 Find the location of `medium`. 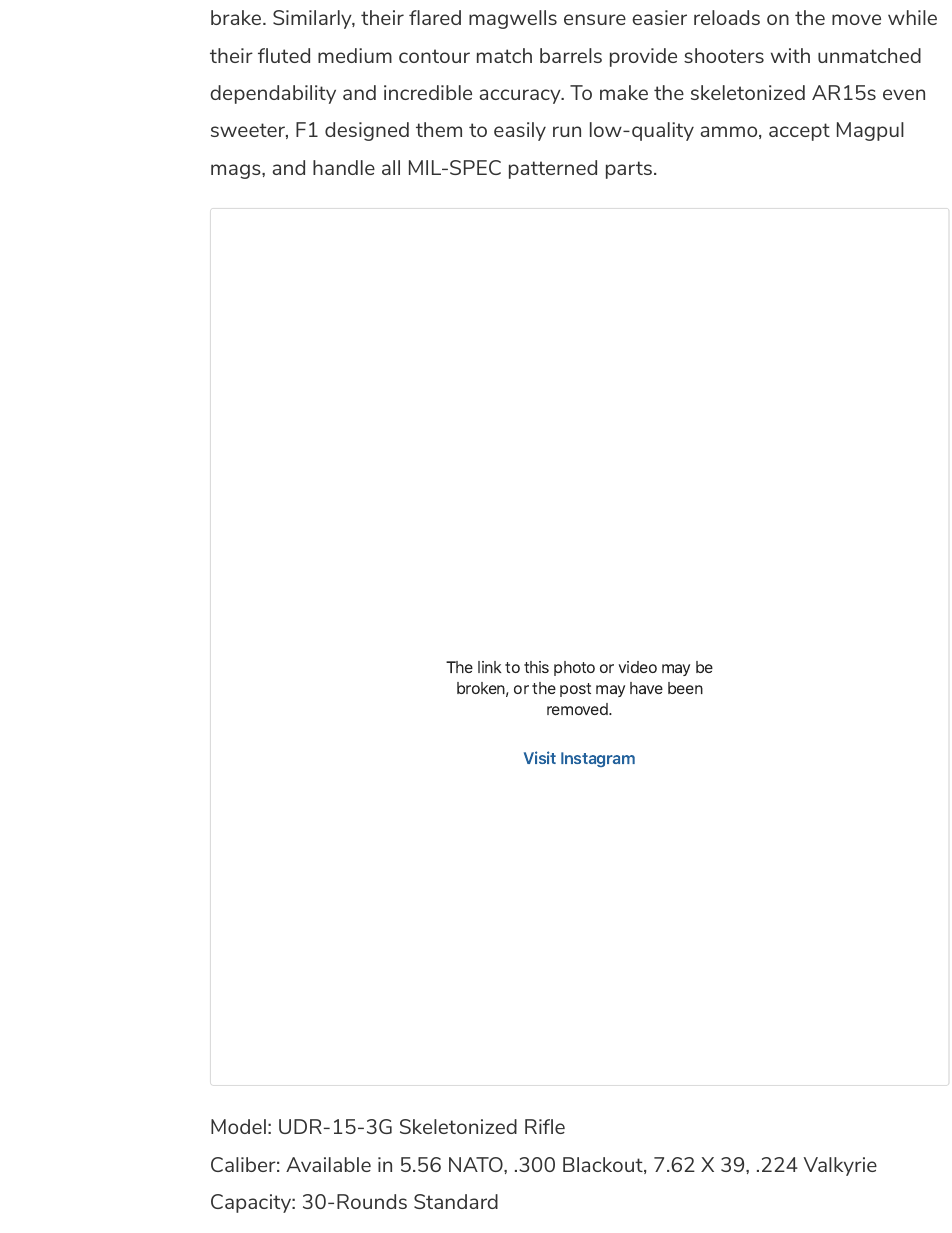

medium is located at coordinates (355, 55).
